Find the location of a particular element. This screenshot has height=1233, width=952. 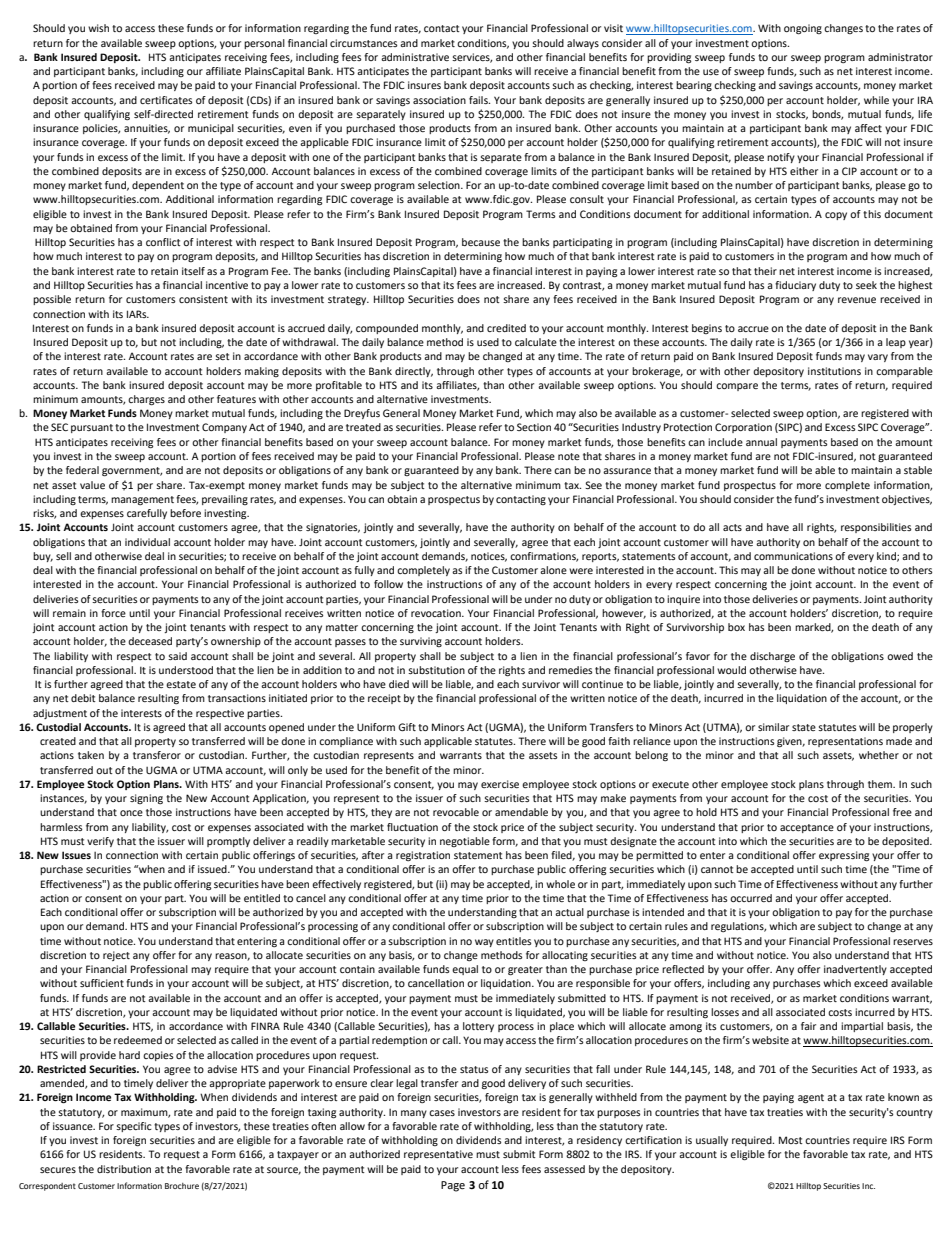

Page is located at coordinates (453, 1186).
